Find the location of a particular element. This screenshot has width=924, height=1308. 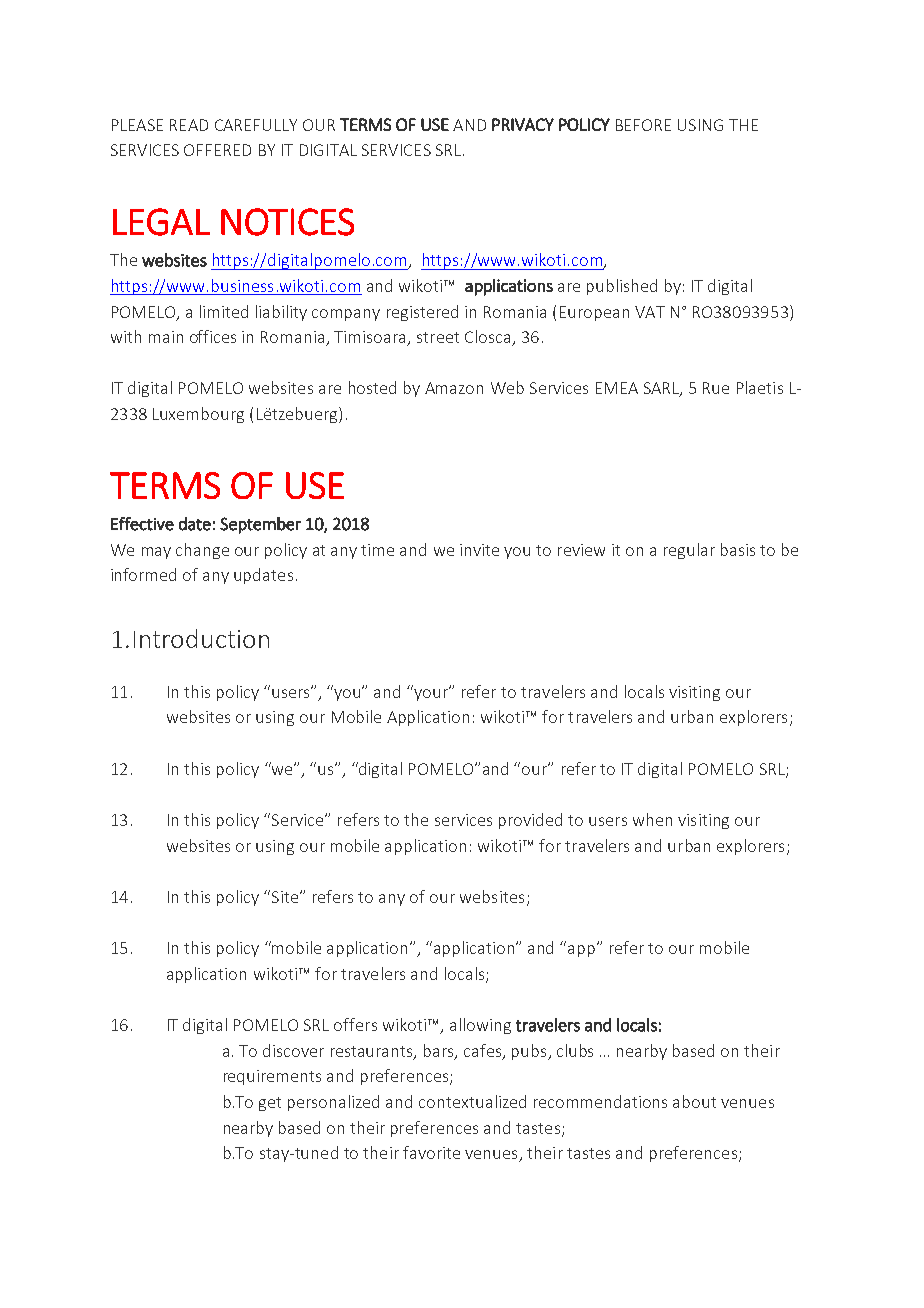

offices is located at coordinates (213, 336).
